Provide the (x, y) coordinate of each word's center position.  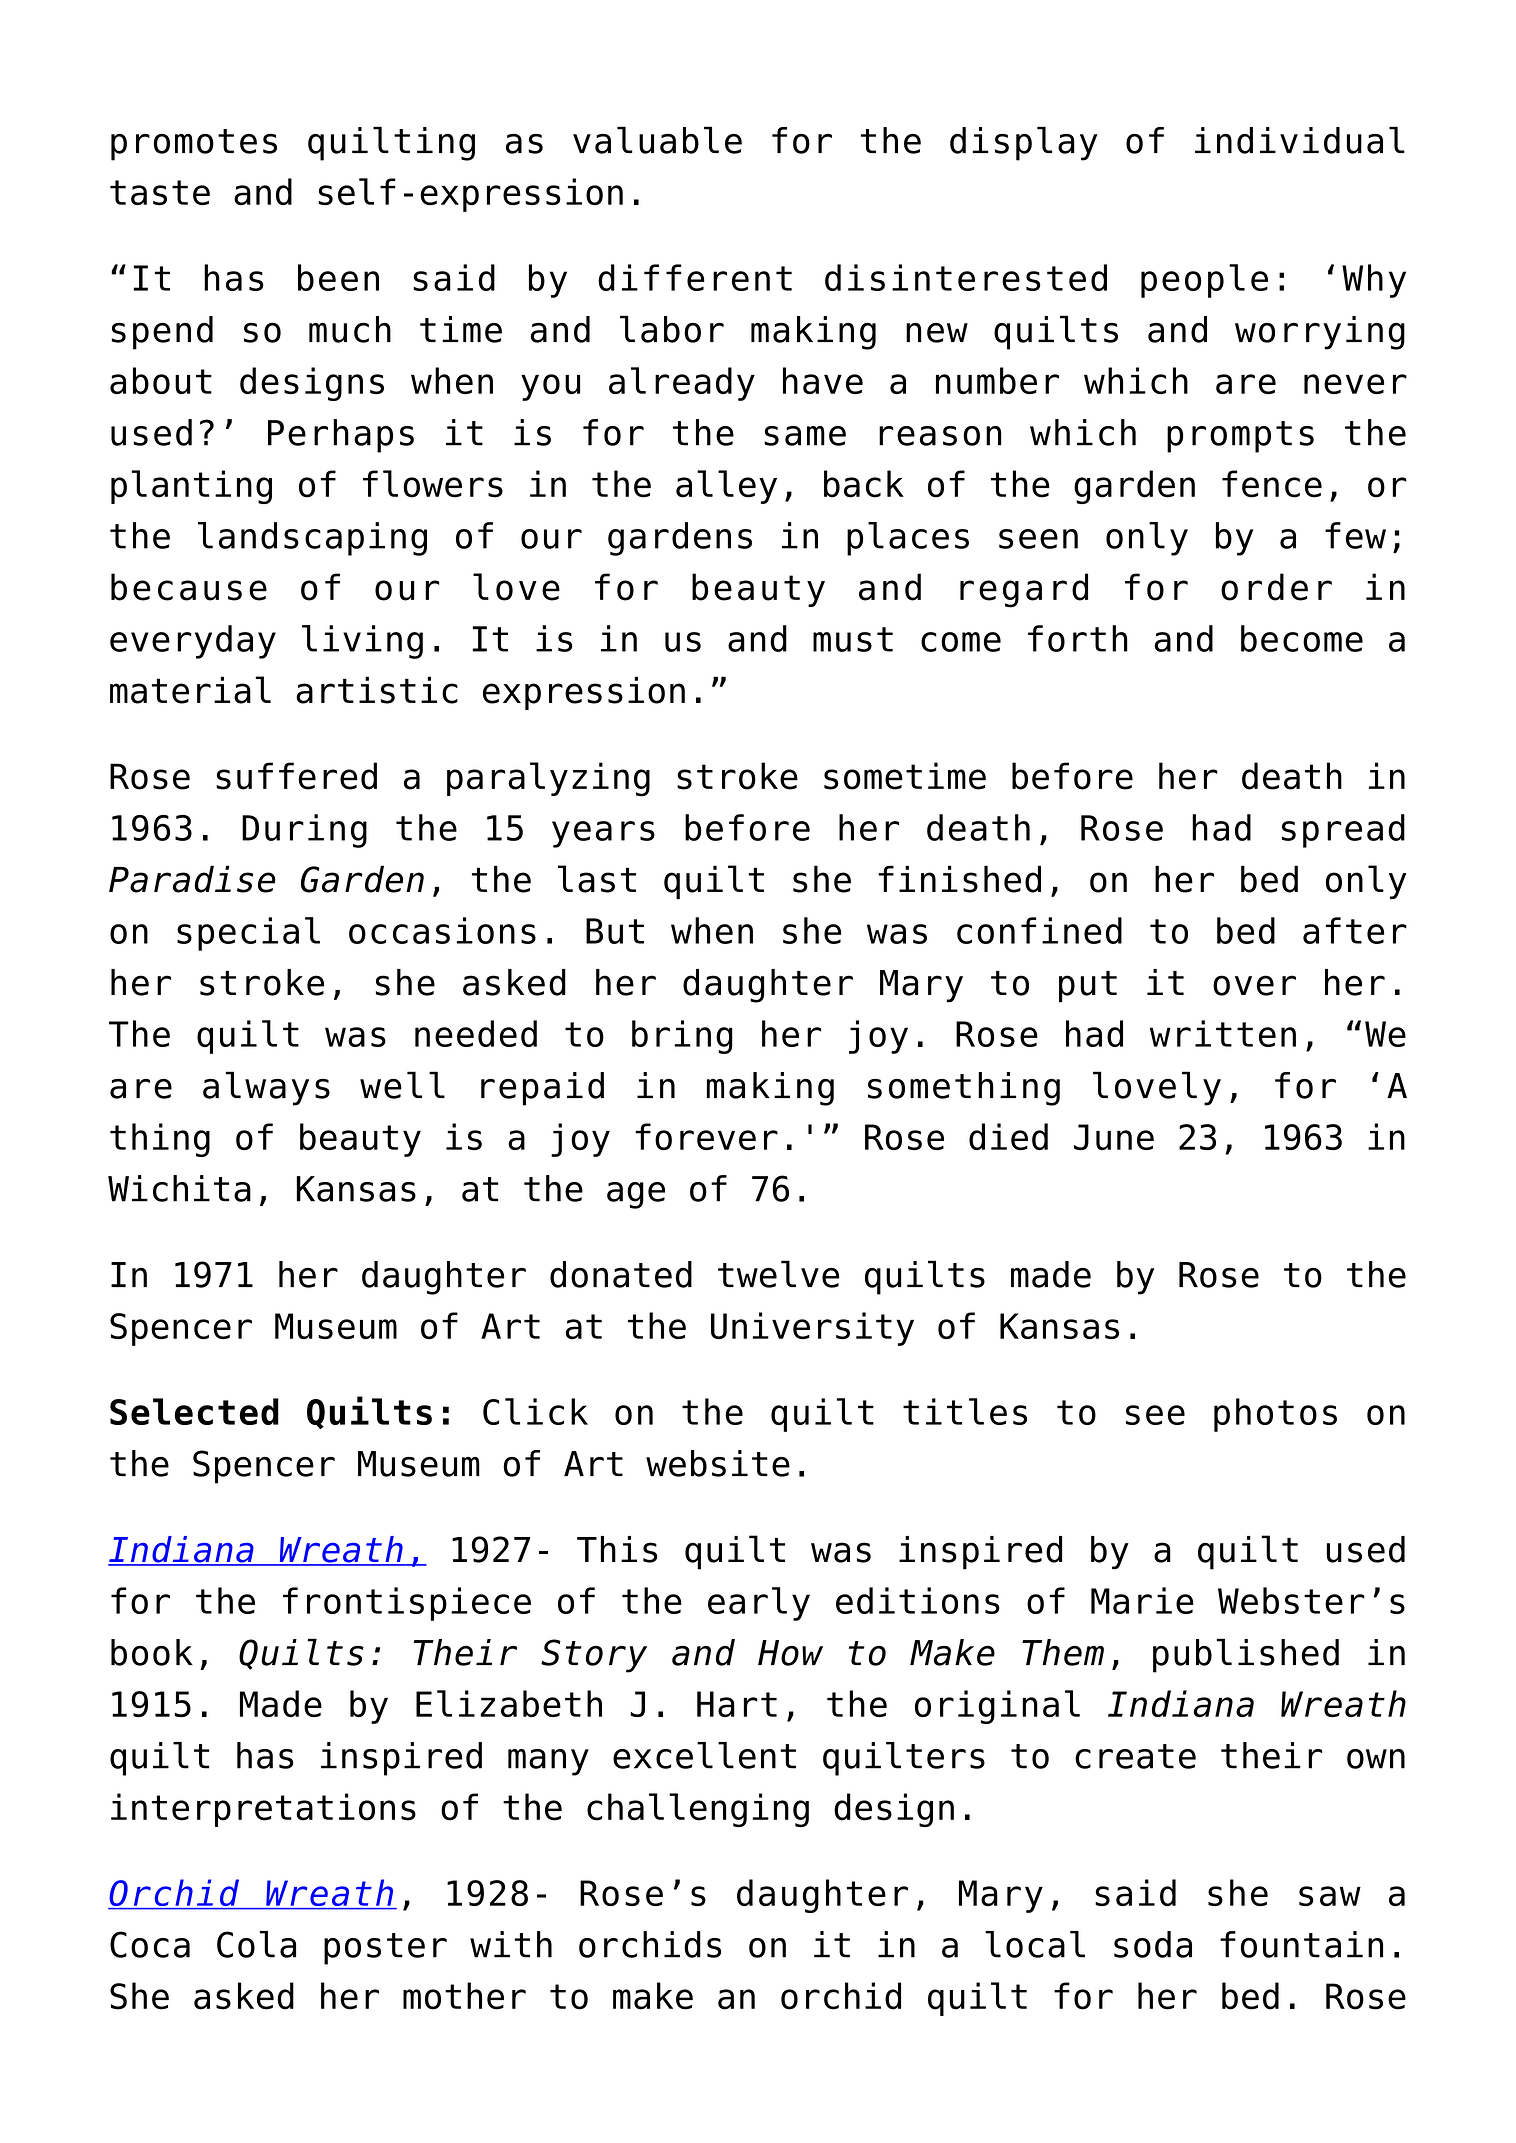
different (695, 277)
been (338, 277)
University (812, 1329)
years (603, 834)
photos (1275, 1415)
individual (1300, 140)
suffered (296, 776)
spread (1343, 831)
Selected (194, 1411)
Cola (256, 1944)
